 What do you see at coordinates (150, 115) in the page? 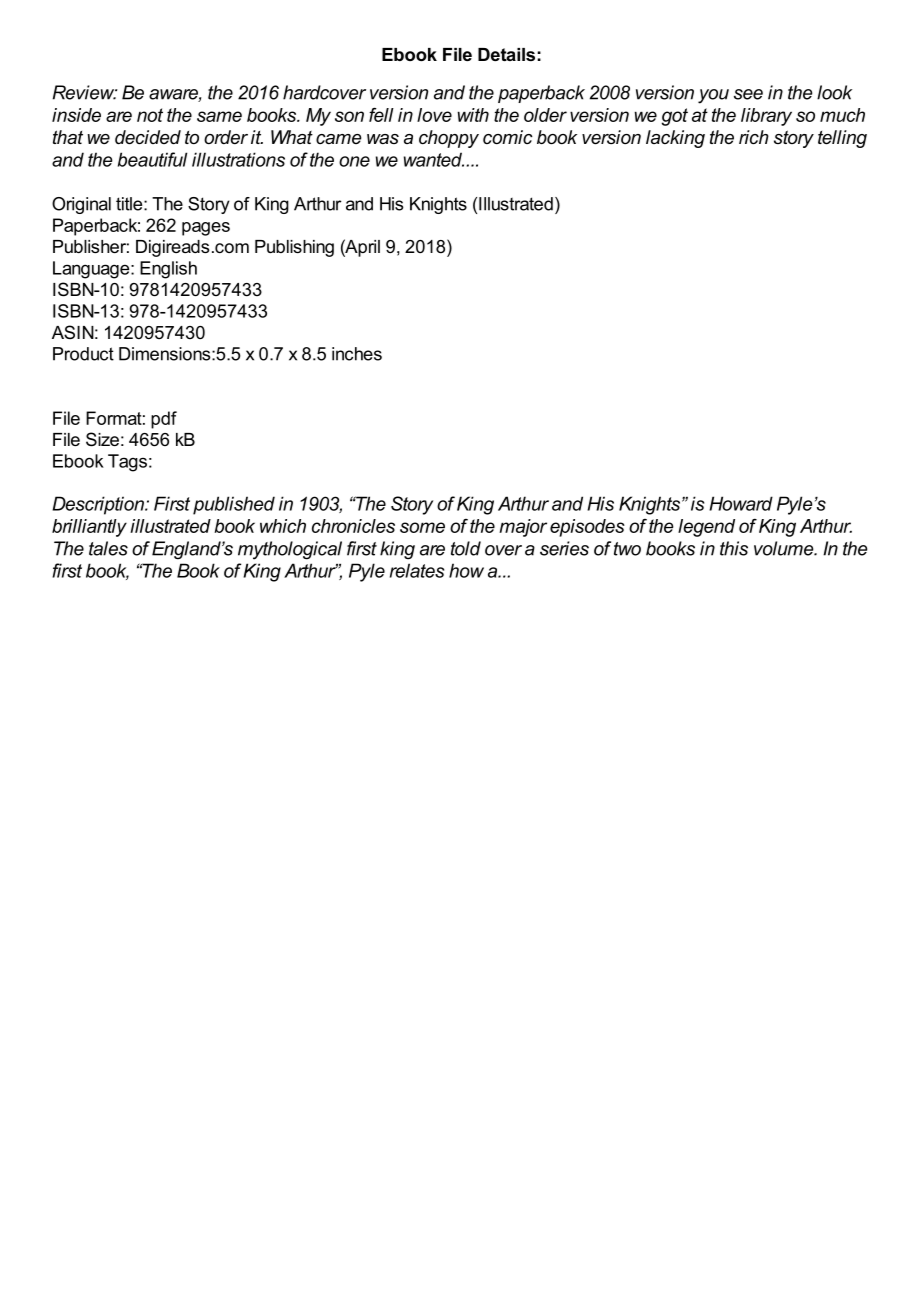
I see `not` at bounding box center [150, 115].
